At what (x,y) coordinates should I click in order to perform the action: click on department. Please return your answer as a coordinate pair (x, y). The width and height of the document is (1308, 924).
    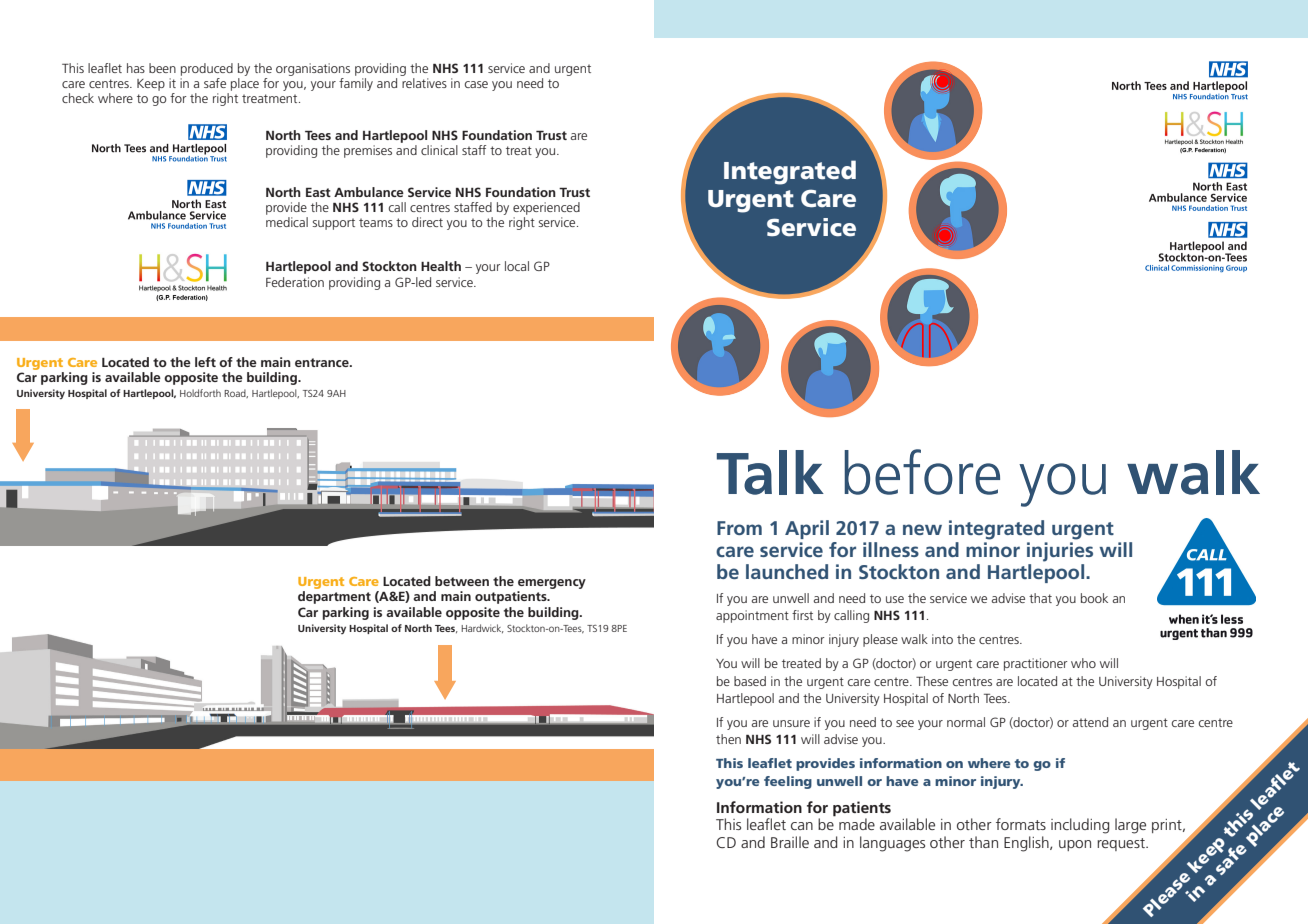
    Looking at the image, I should click on (334, 597).
